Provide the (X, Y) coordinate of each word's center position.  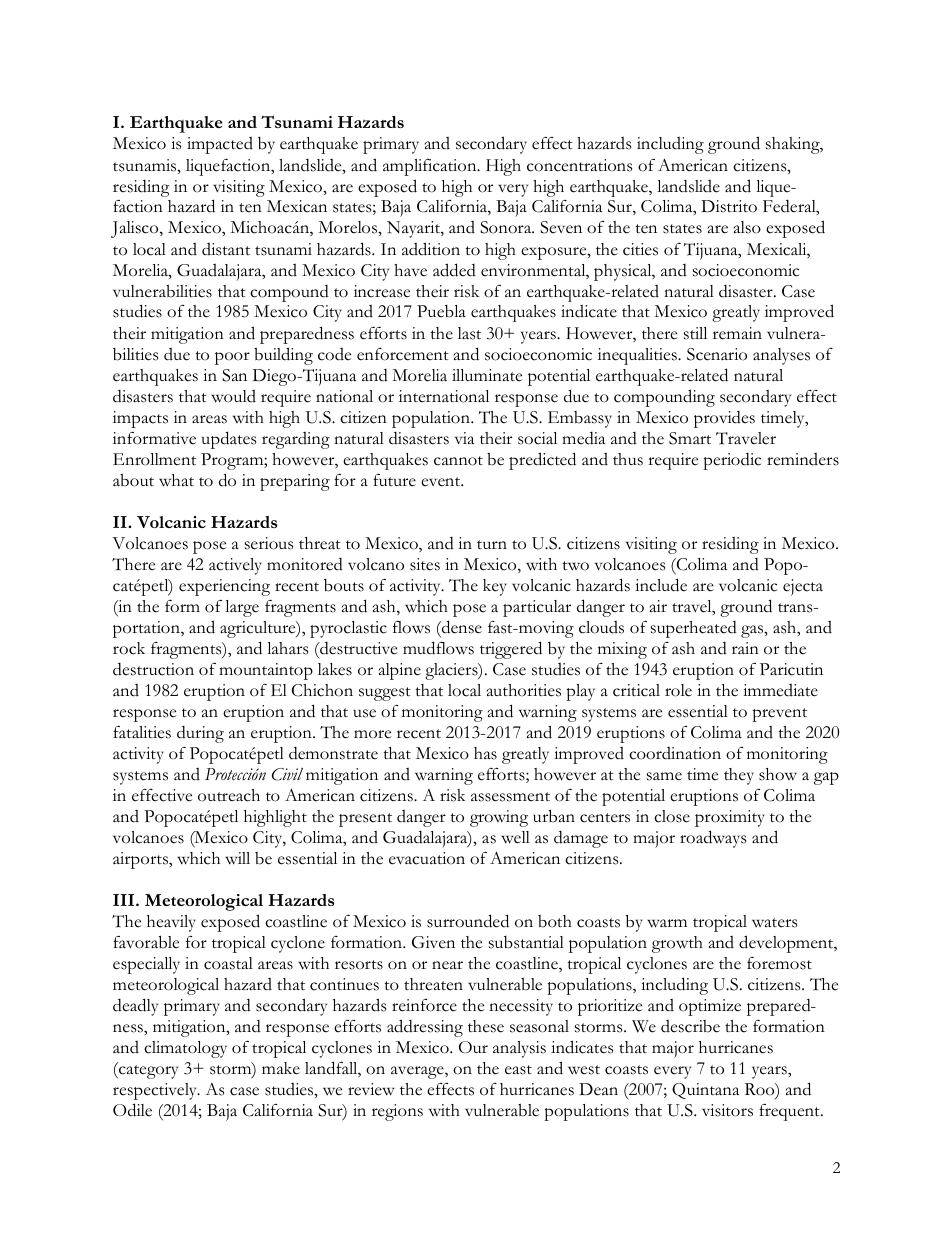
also (747, 227)
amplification (431, 167)
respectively (156, 1091)
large (242, 608)
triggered (511, 650)
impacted (220, 145)
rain (745, 648)
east (518, 1070)
